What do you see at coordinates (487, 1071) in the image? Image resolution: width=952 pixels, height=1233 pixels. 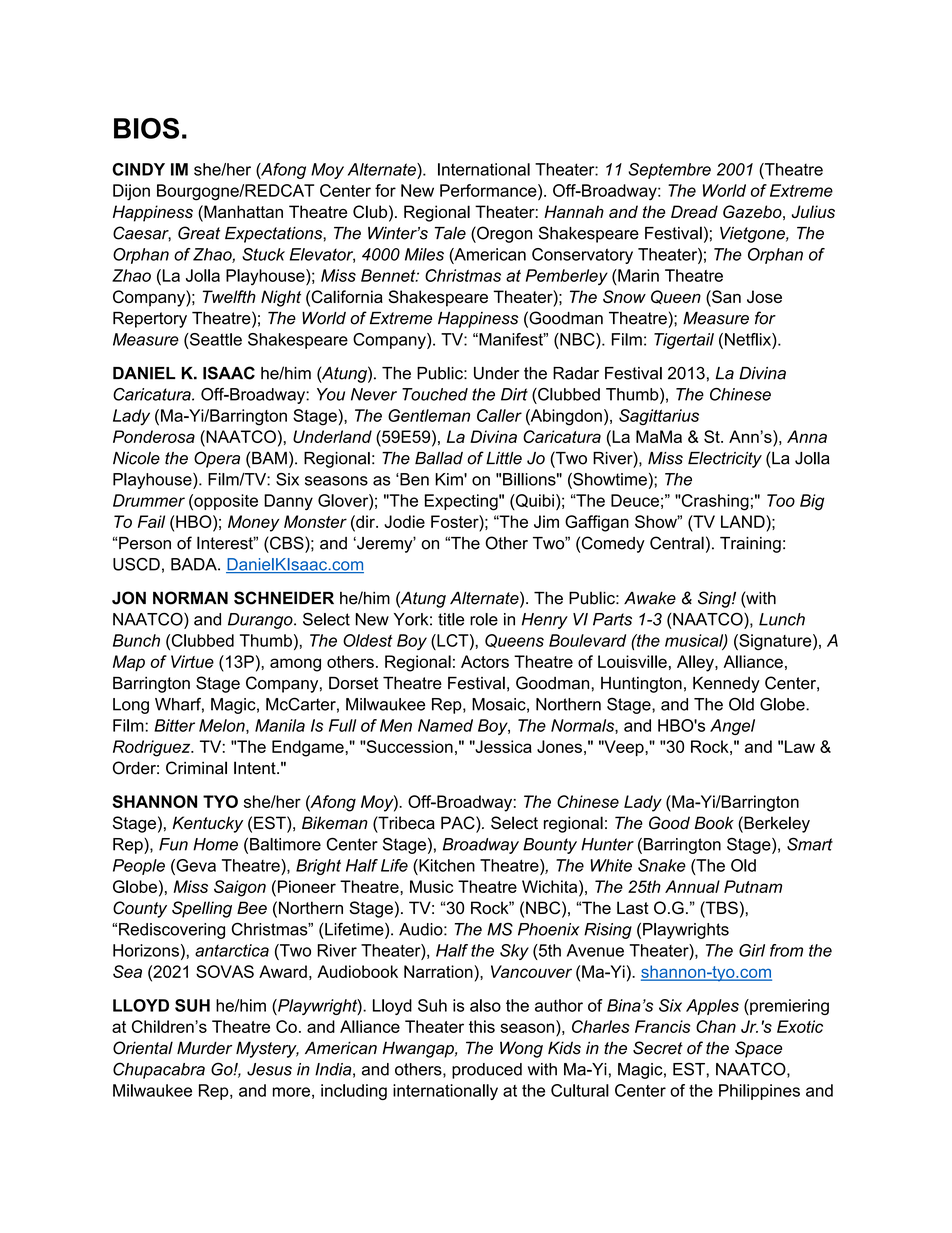 I see `produced` at bounding box center [487, 1071].
